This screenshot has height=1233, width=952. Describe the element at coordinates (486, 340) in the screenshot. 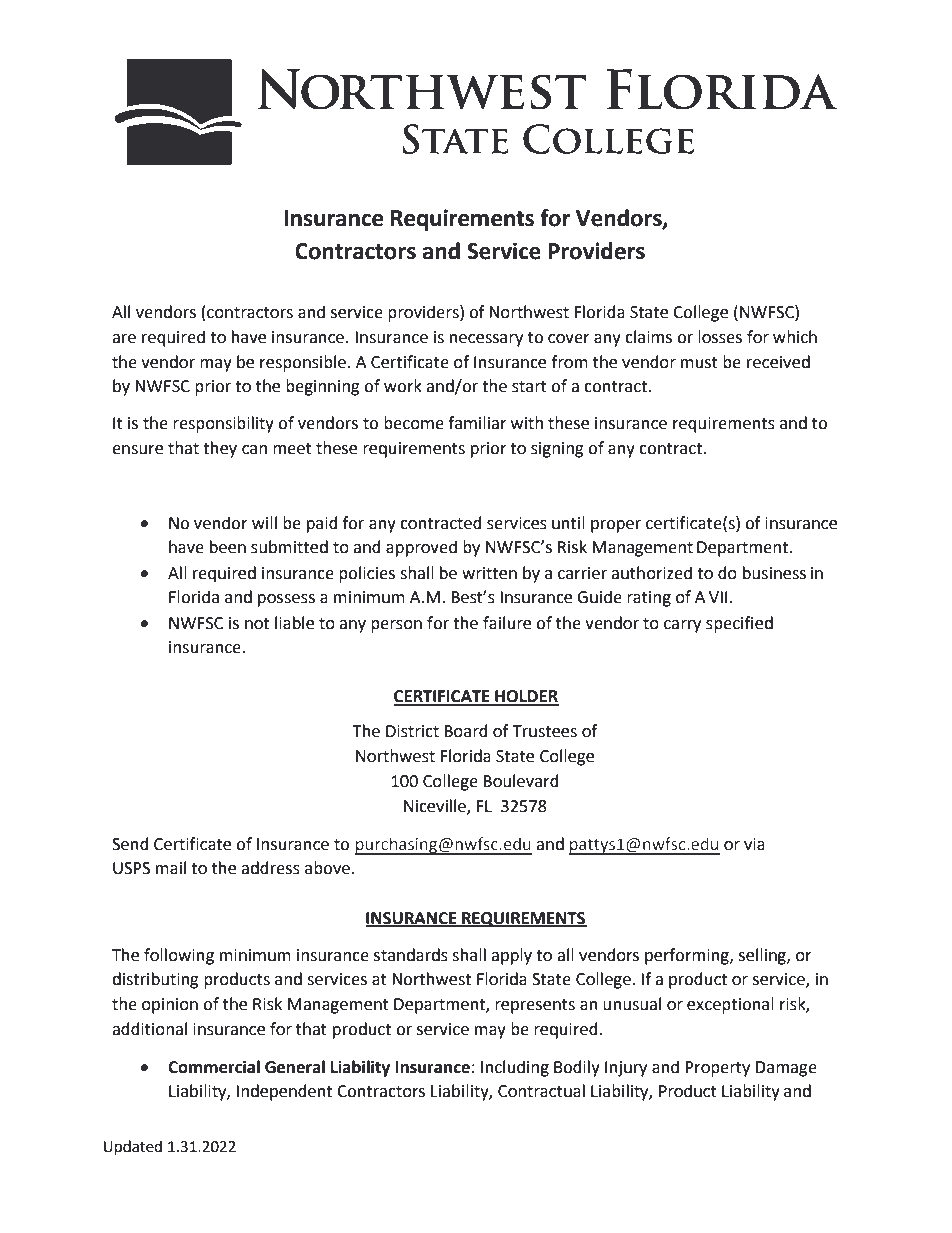

I see `necessary` at that location.
